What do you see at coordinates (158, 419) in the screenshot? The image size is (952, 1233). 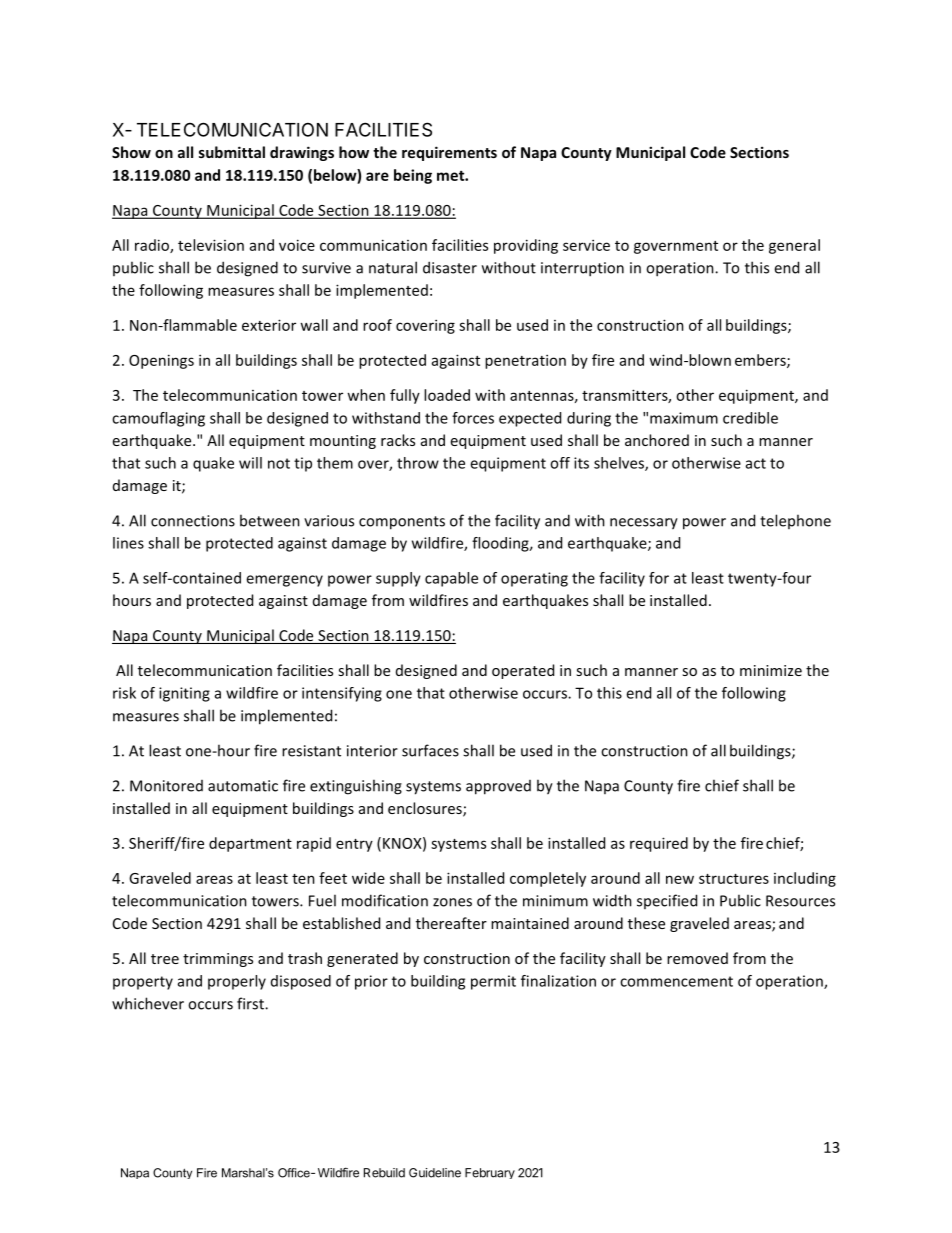 I see `camouflaging` at bounding box center [158, 419].
